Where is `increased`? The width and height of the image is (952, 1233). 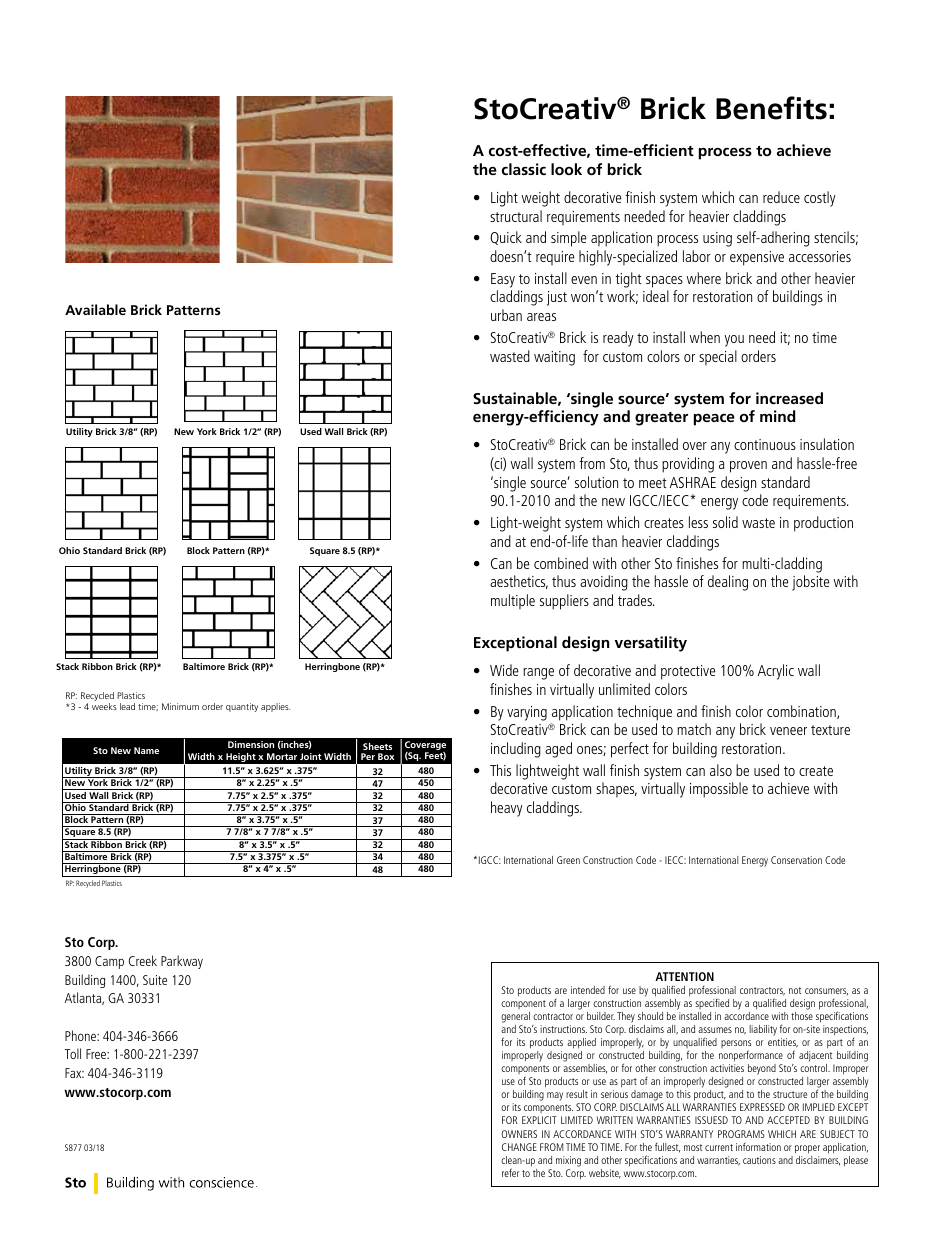 increased is located at coordinates (789, 398).
